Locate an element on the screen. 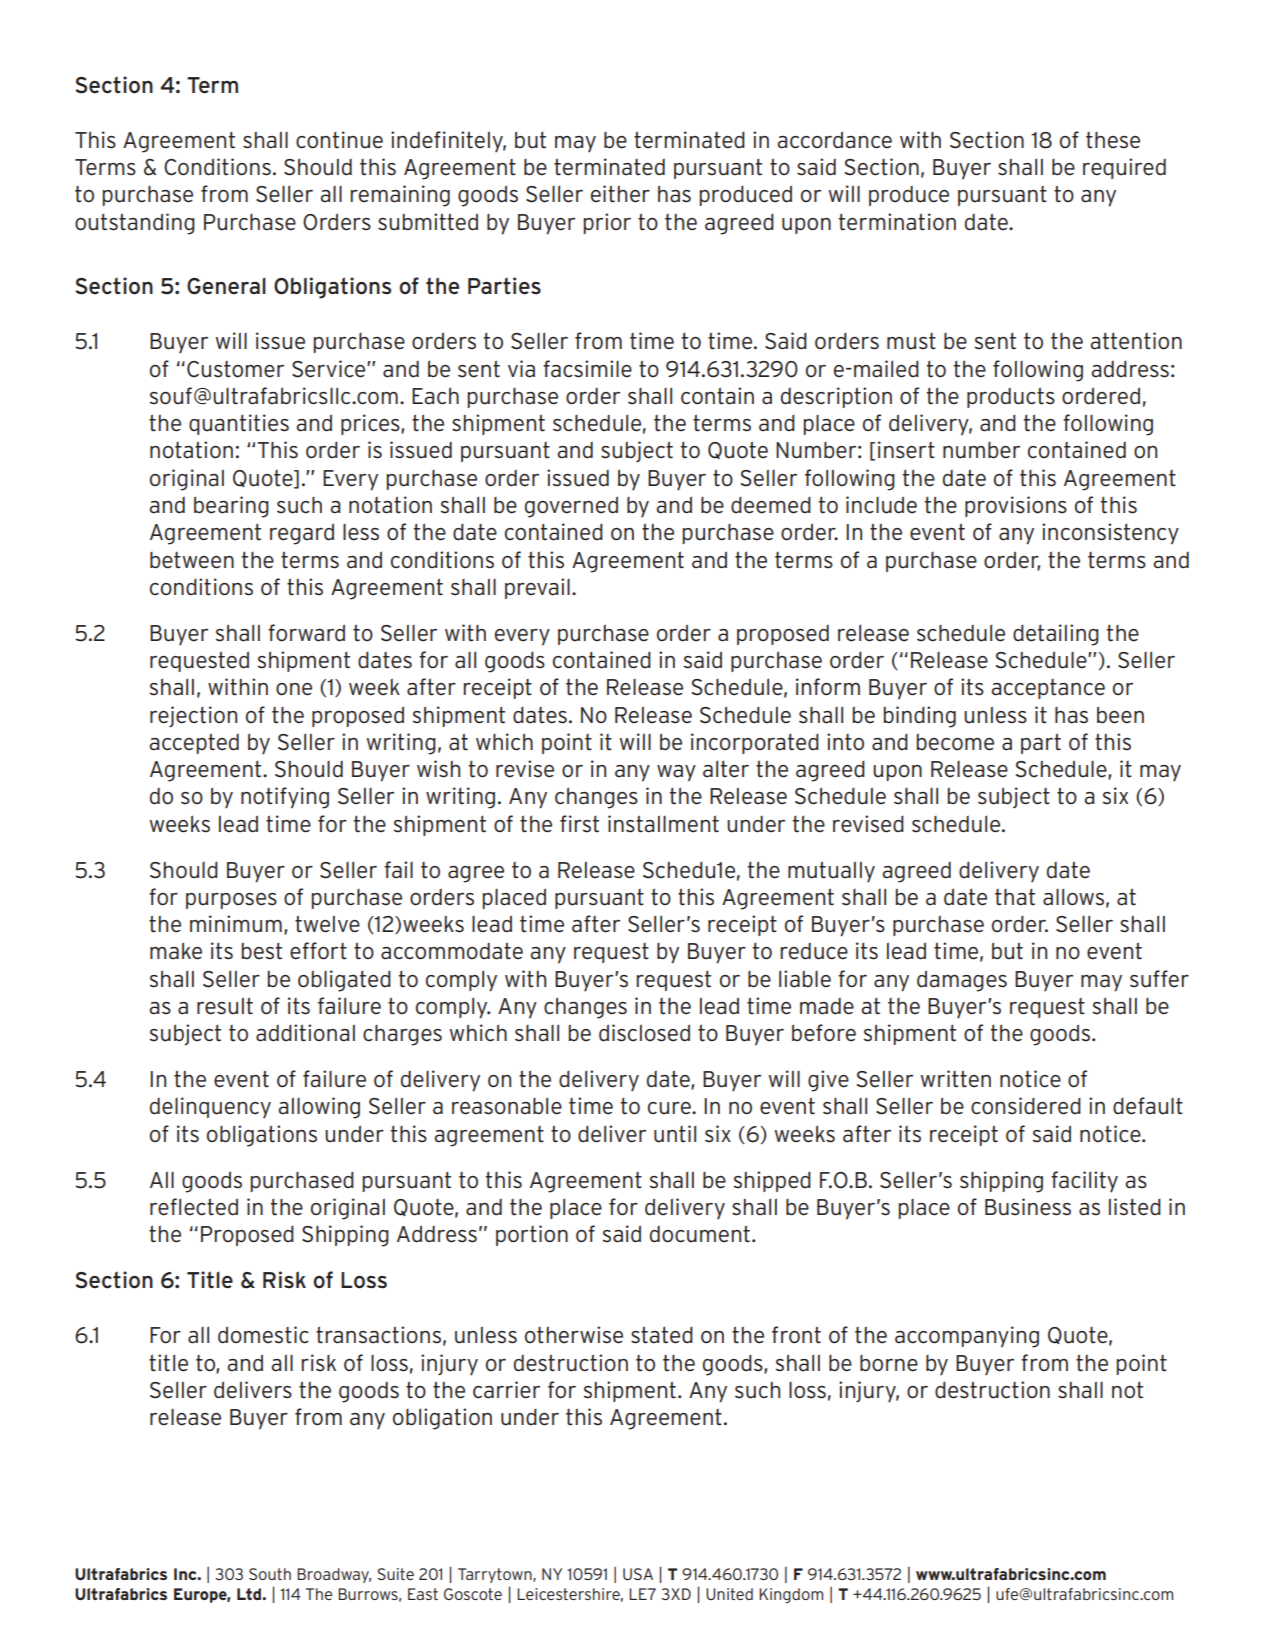  required is located at coordinates (1124, 168).
